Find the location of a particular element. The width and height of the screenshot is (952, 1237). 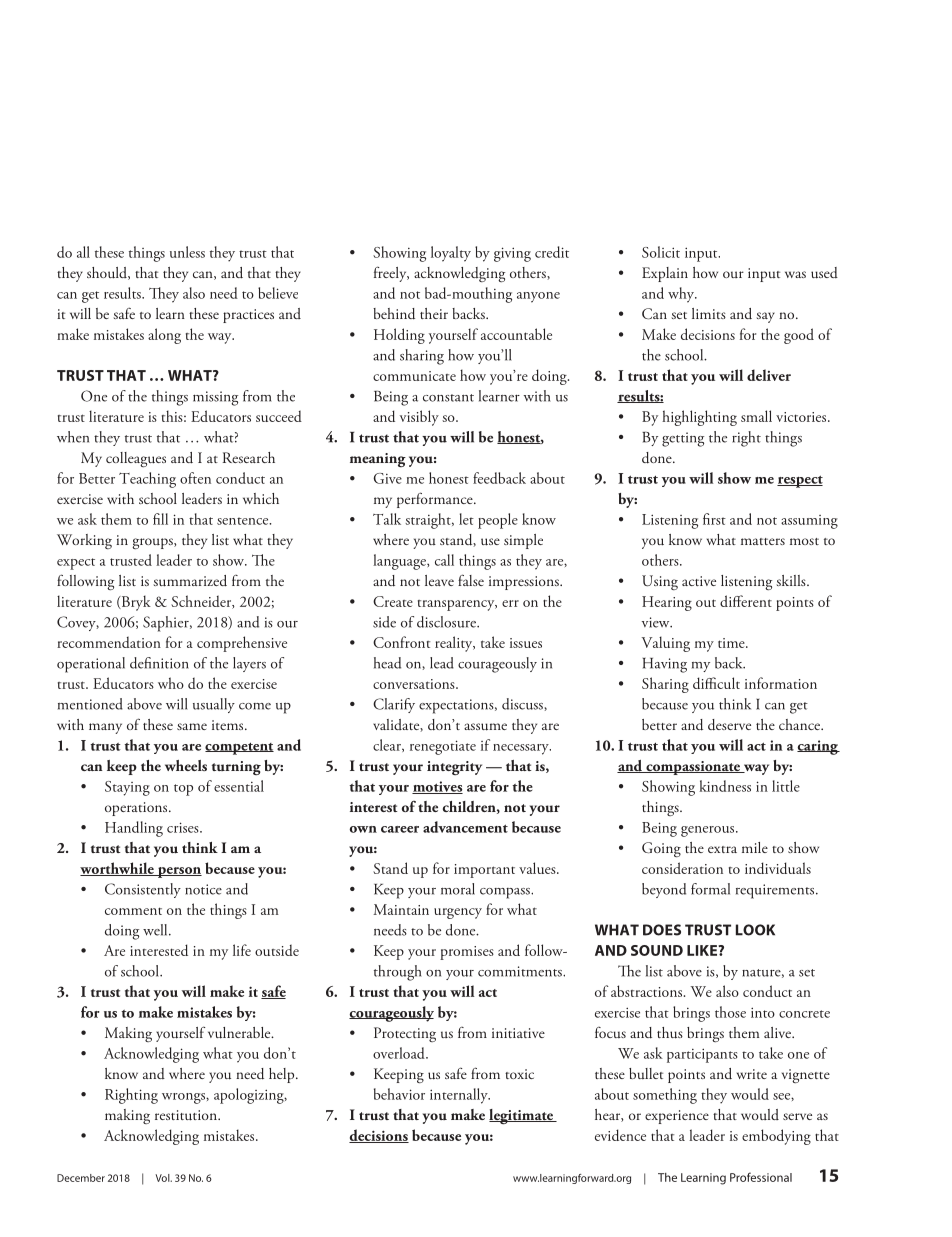

LOOK is located at coordinates (755, 930).
